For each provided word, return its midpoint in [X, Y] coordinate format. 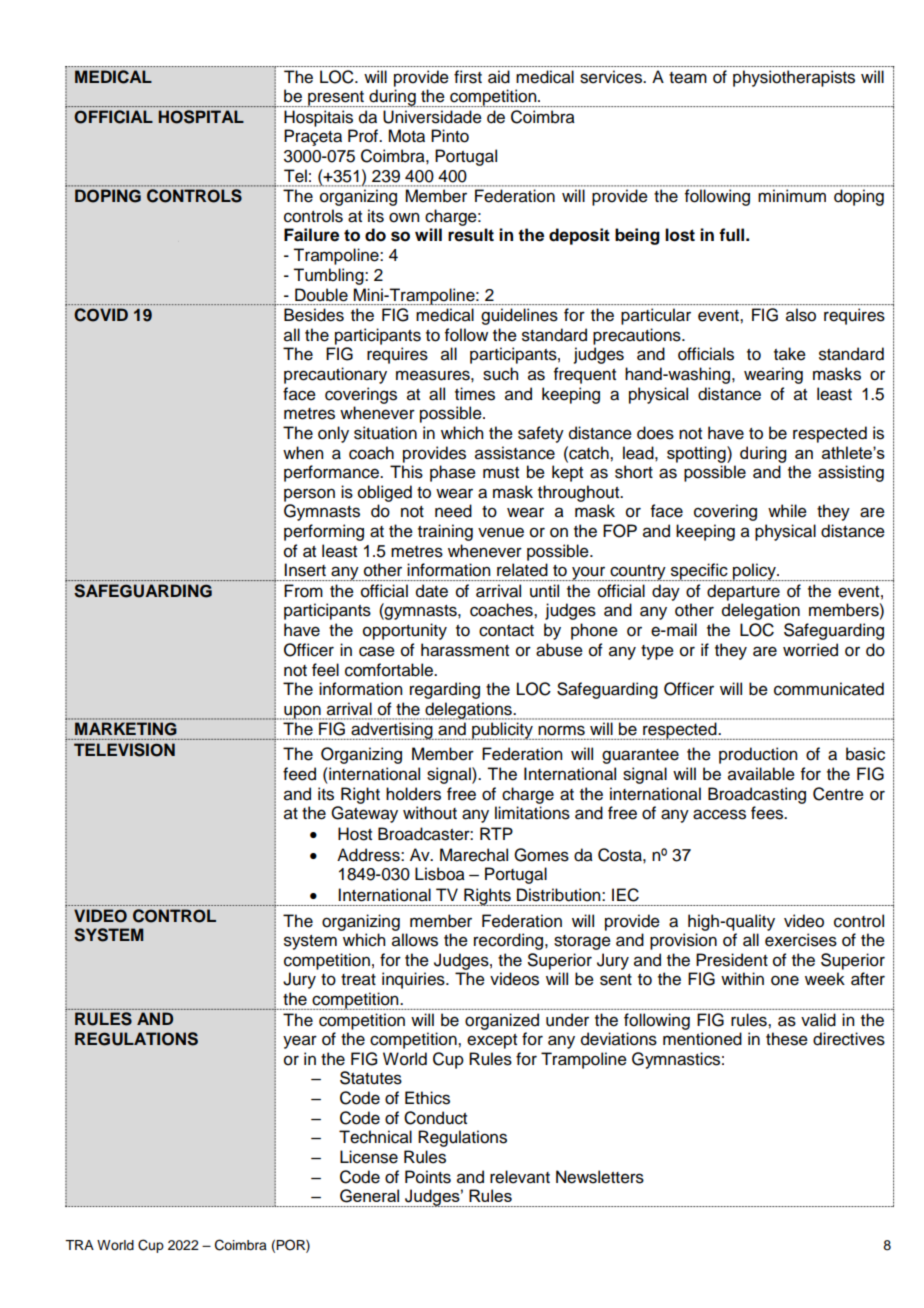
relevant [520, 1177]
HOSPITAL [201, 117]
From [303, 591]
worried [810, 650]
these [787, 1039]
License [369, 1157]
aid [499, 77]
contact [506, 631]
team [688, 78]
